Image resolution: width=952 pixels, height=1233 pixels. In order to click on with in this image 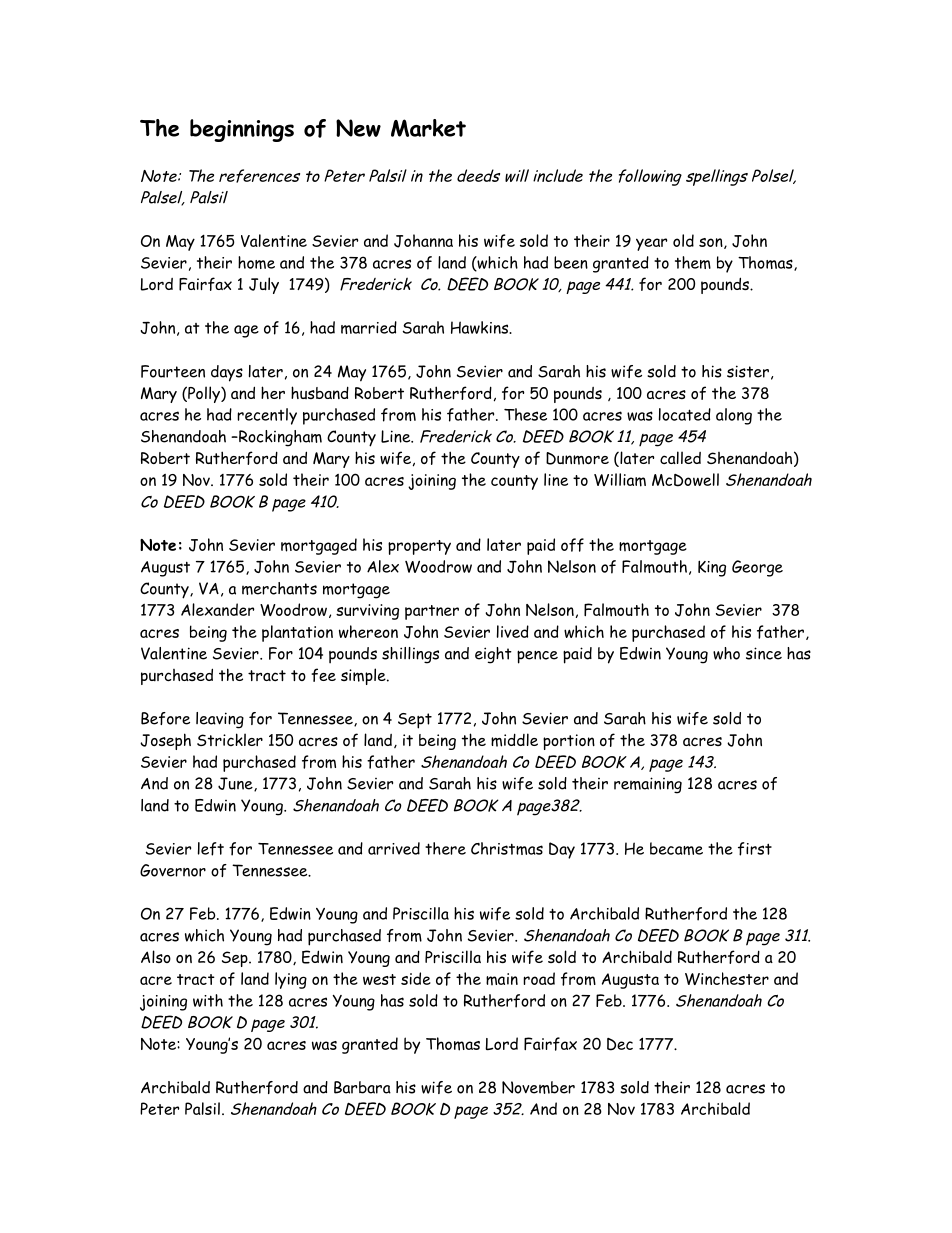, I will do `click(208, 1000)`.
